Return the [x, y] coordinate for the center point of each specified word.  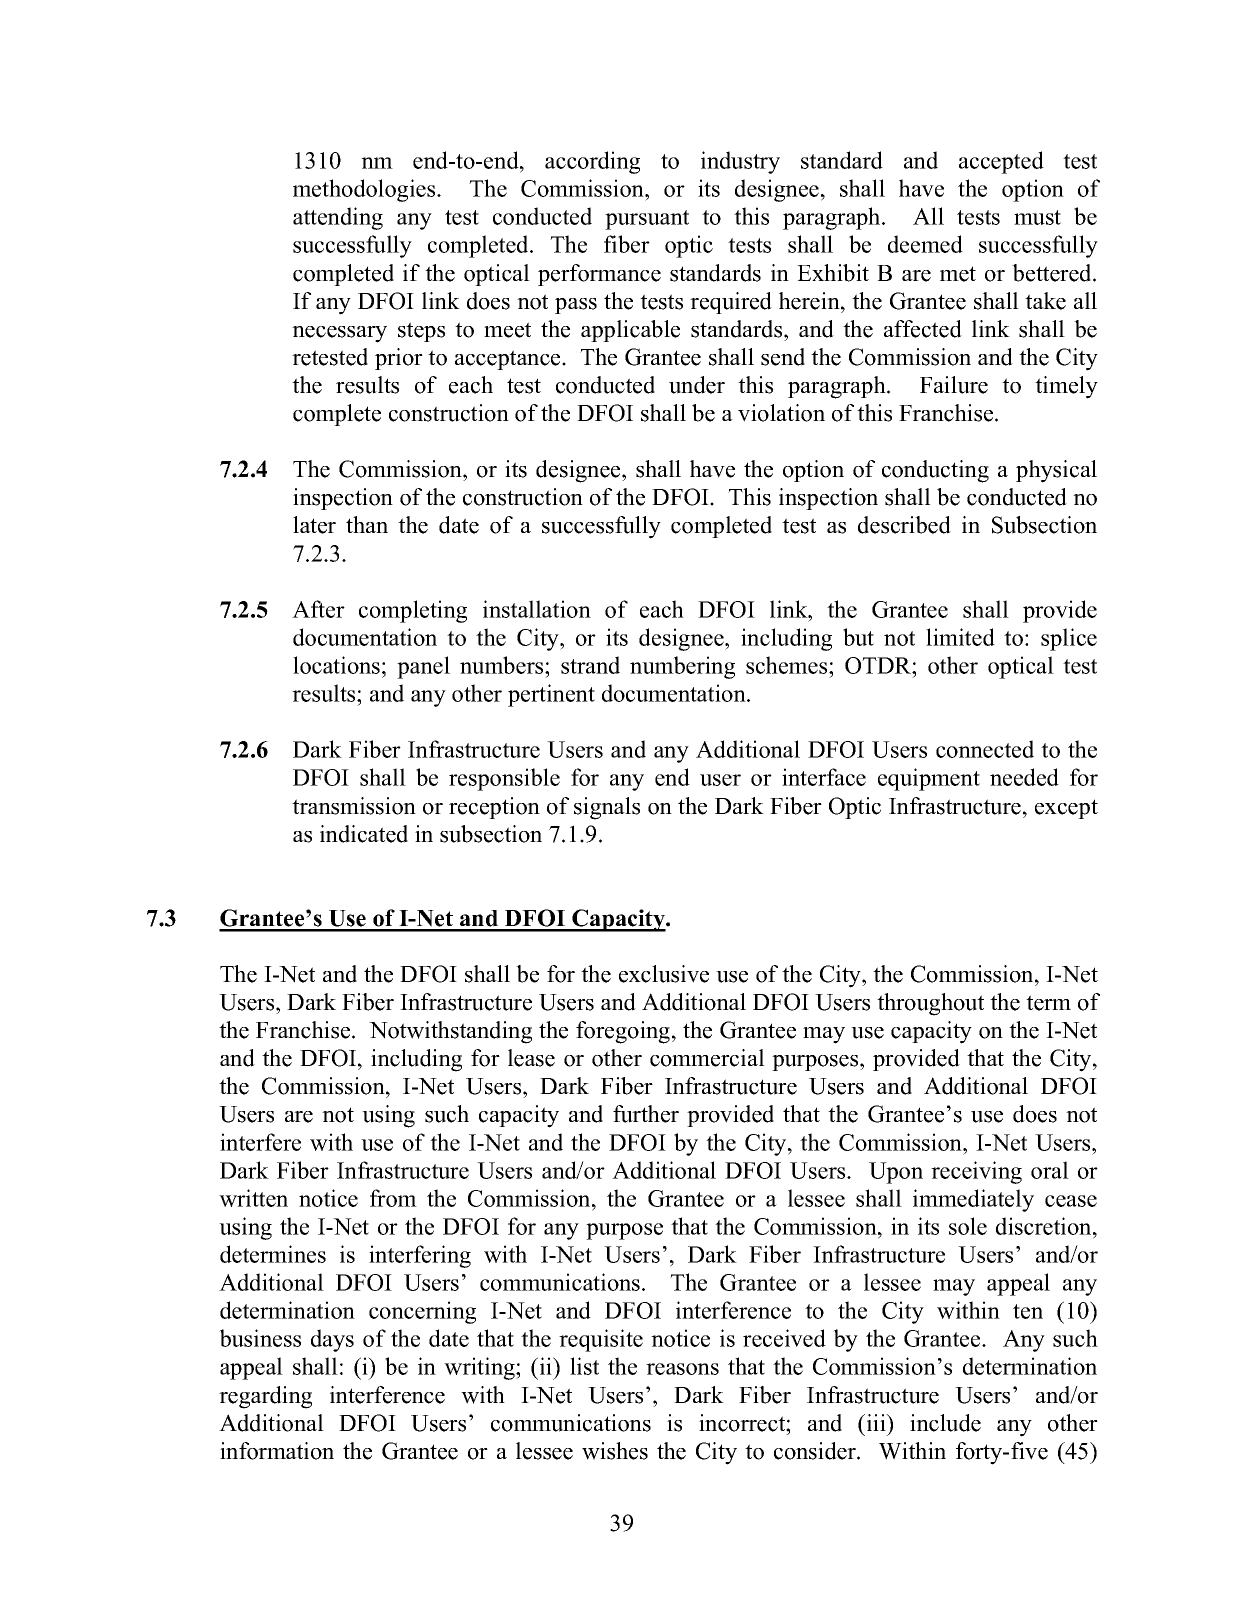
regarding [265, 1397]
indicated [364, 834]
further [646, 1114]
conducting [935, 471]
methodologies [365, 190]
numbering [682, 667]
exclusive [664, 974]
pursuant [647, 220]
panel [423, 667]
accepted [1001, 162]
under [697, 385]
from [393, 1198]
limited [960, 637]
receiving [976, 1172]
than [367, 524]
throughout [930, 1004]
